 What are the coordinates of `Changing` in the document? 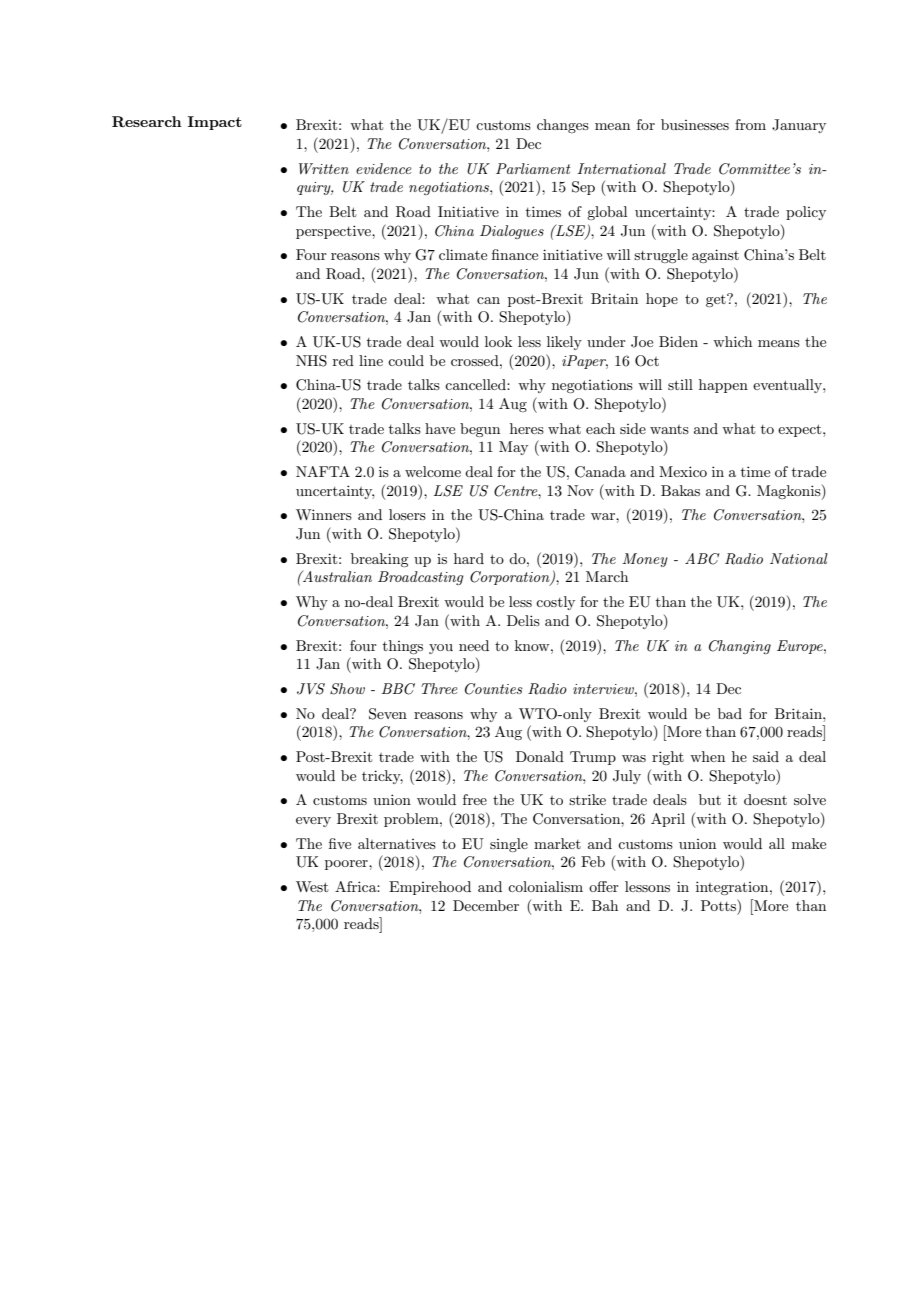 It's located at (740, 647).
